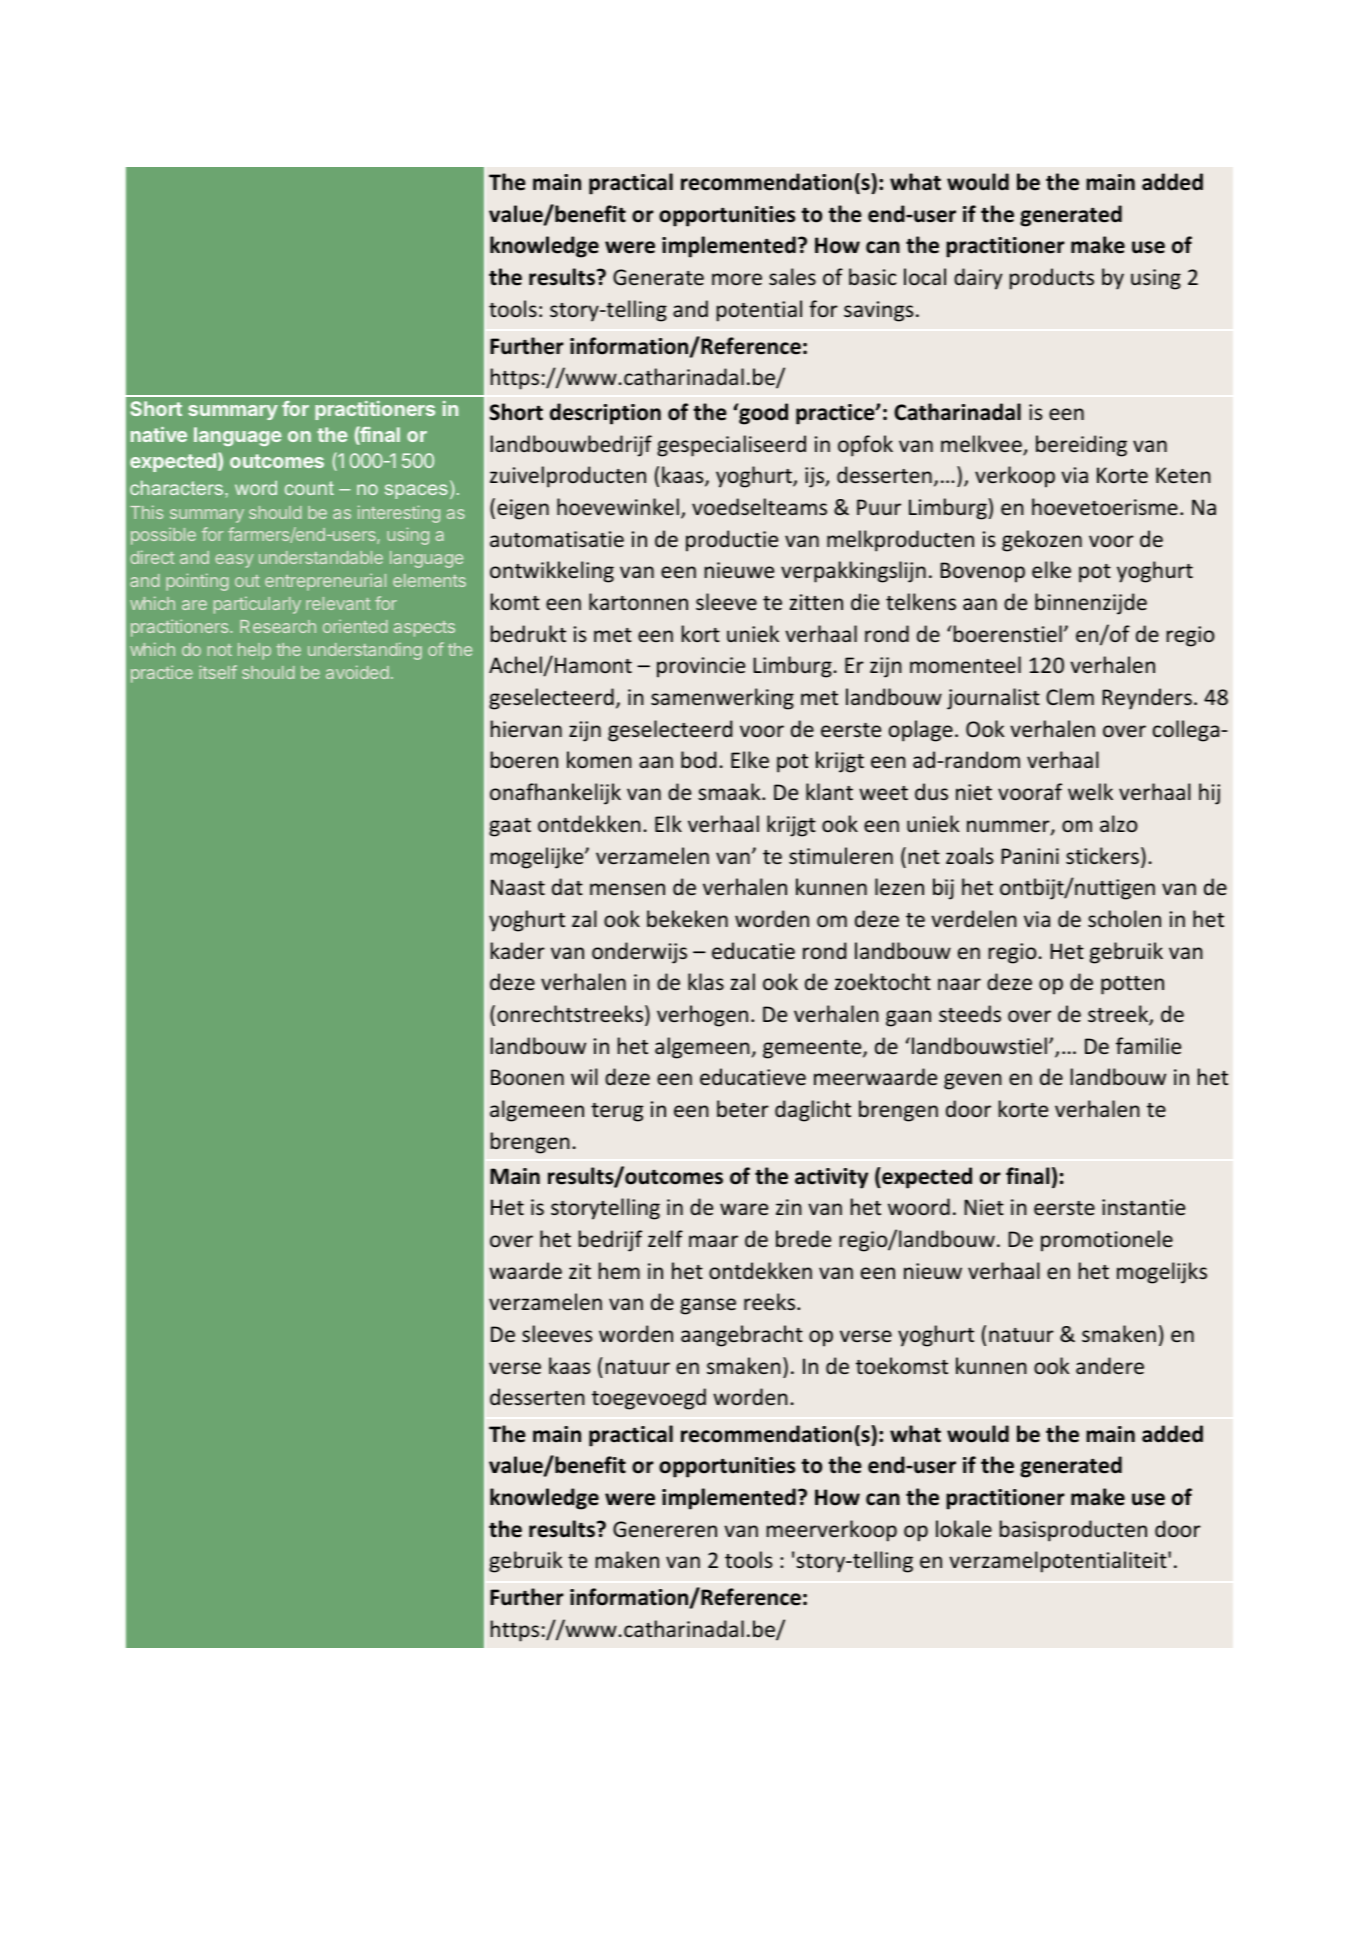 This document has height=1933, width=1366. What do you see at coordinates (619, 1270) in the document?
I see `hem` at bounding box center [619, 1270].
